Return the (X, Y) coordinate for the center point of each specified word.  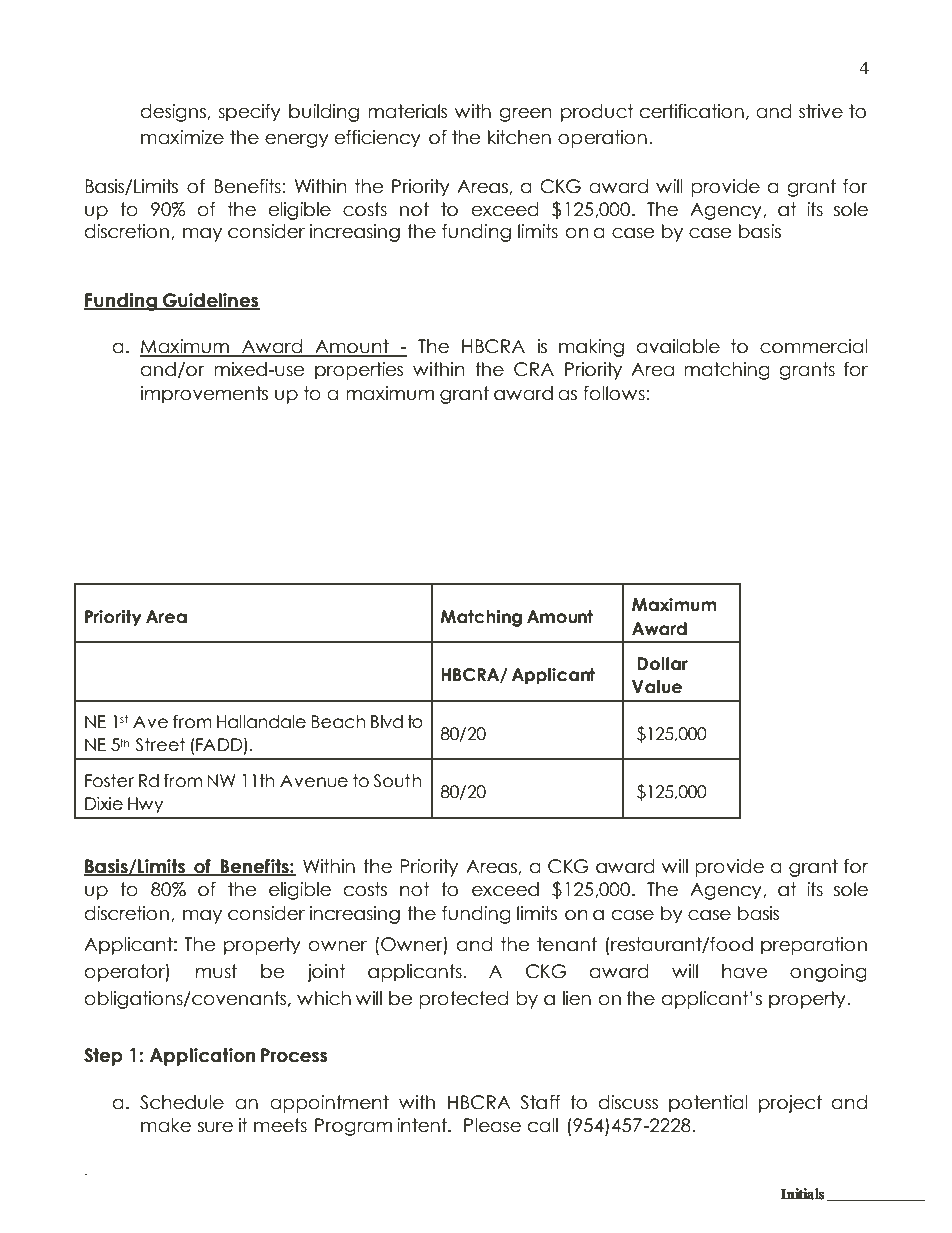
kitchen (519, 137)
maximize (182, 137)
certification (692, 111)
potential (708, 1104)
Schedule (182, 1102)
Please (492, 1125)
